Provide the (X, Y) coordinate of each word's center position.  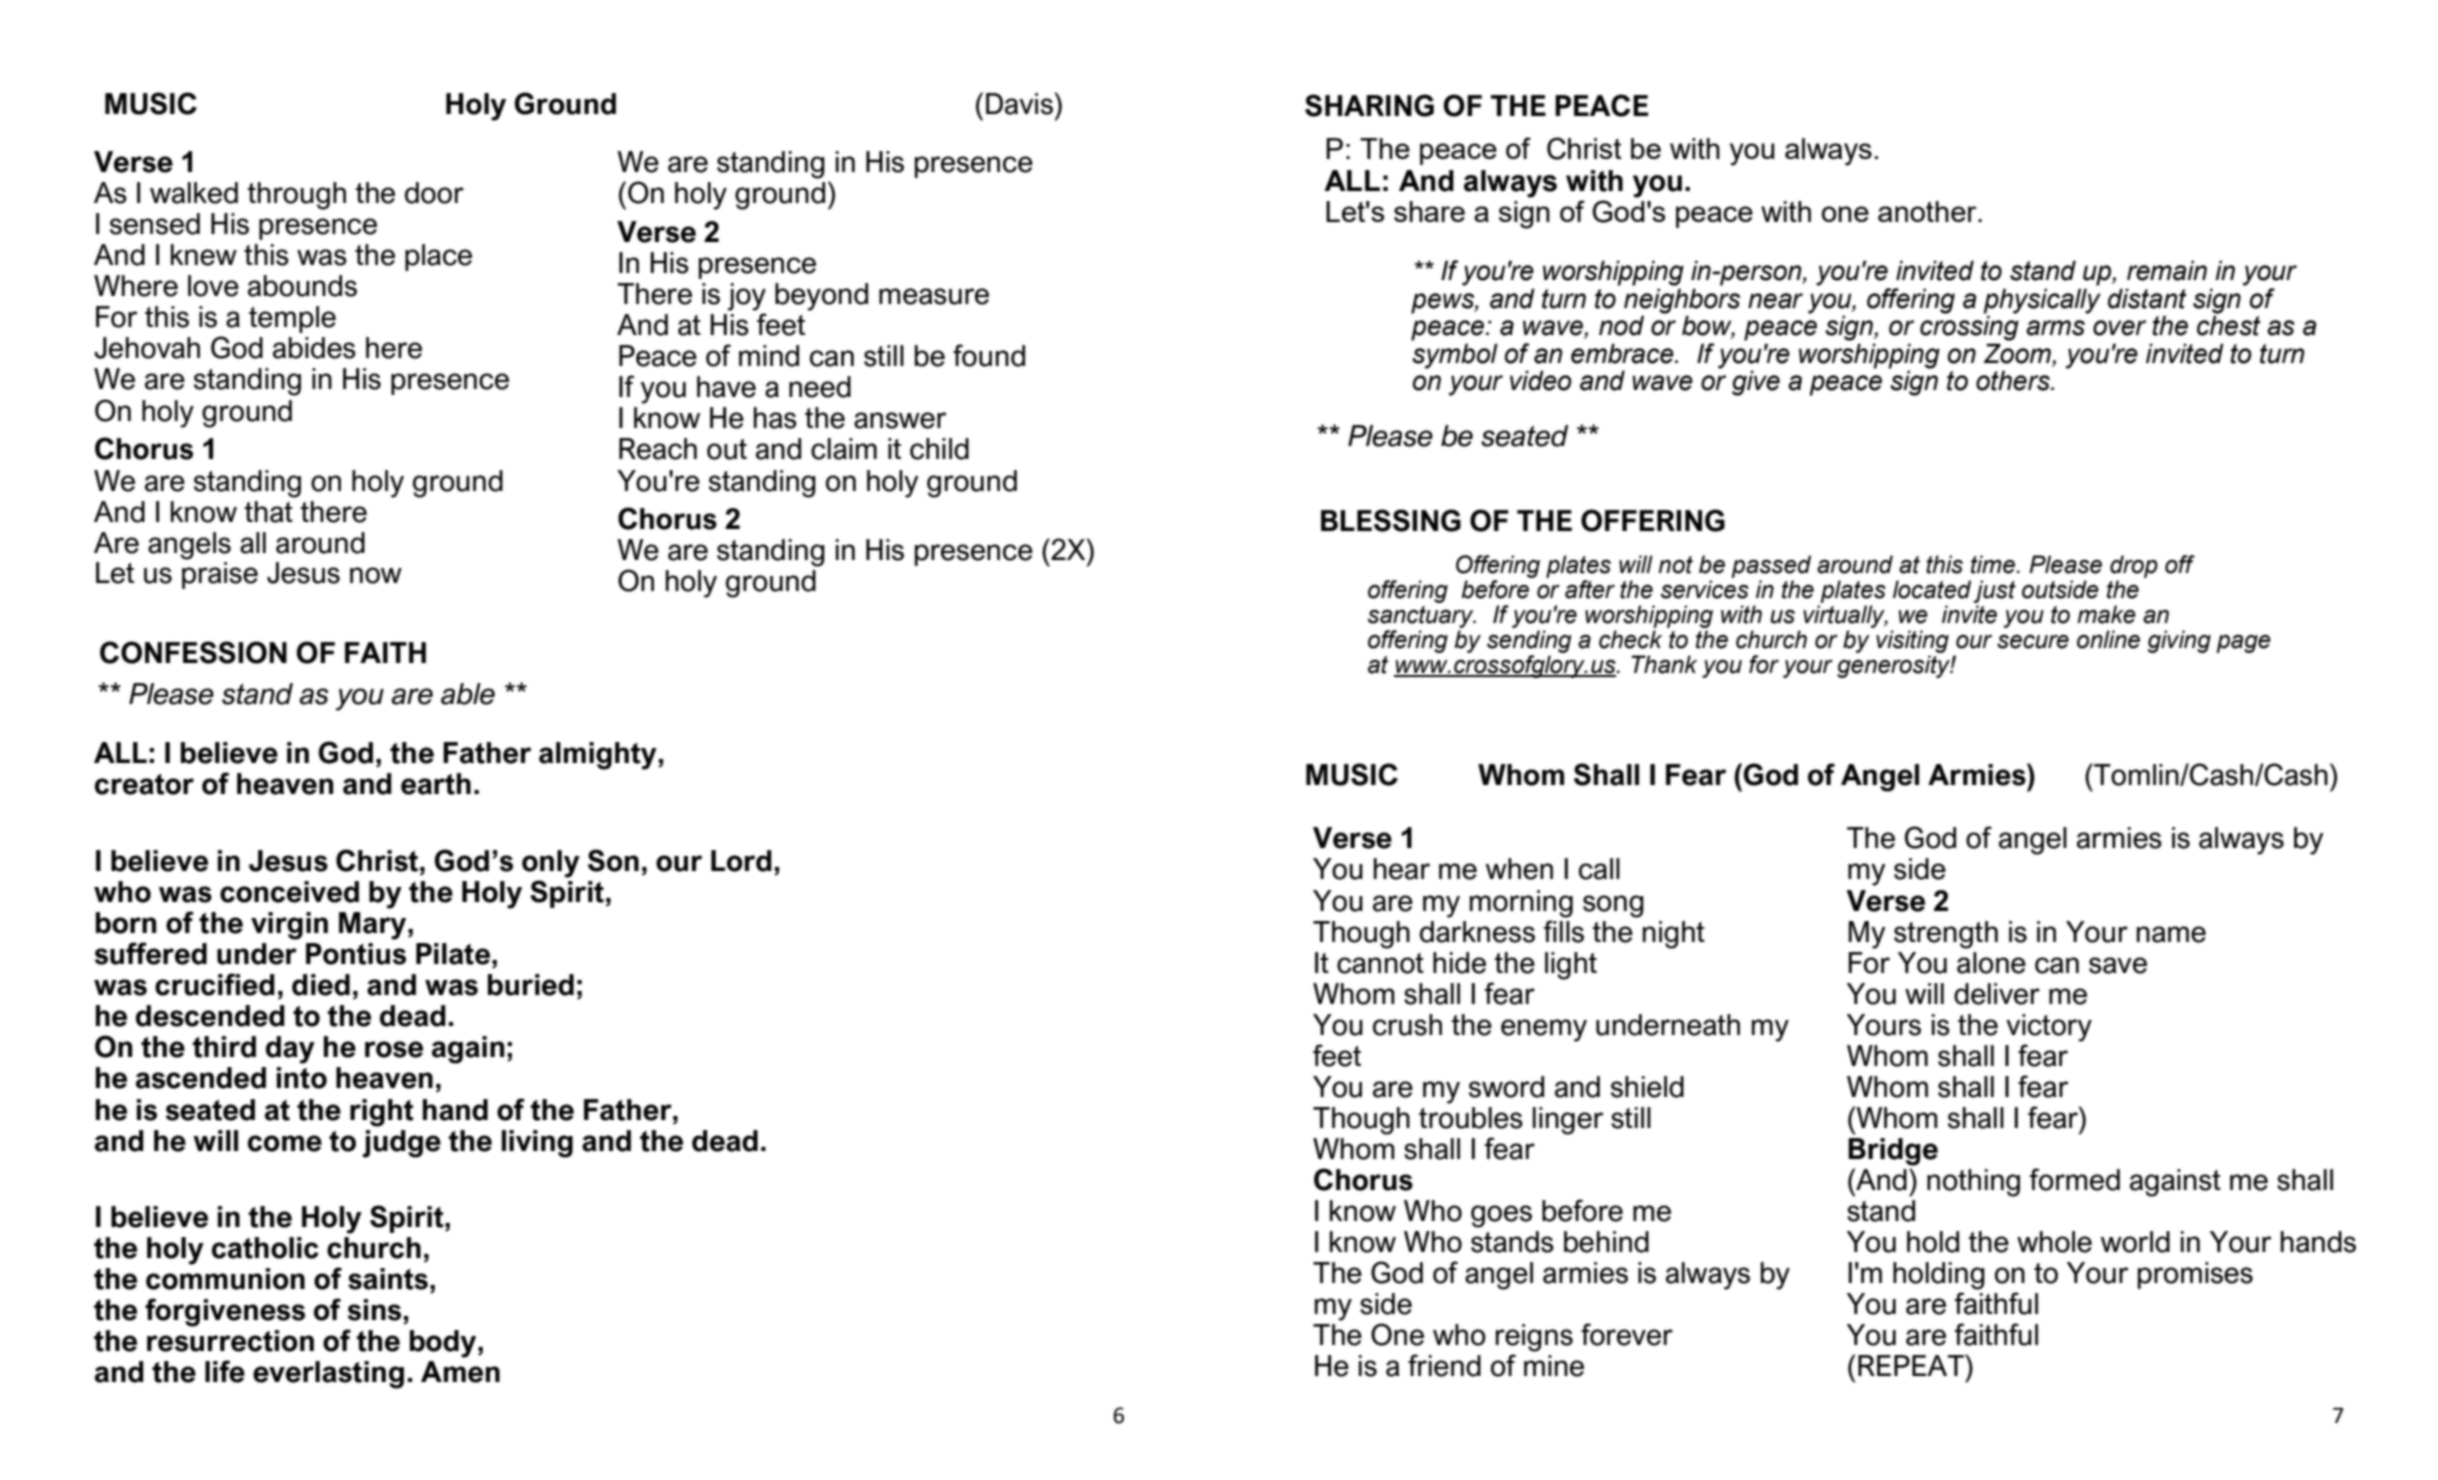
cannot (1380, 963)
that (268, 512)
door (434, 193)
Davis (1019, 104)
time (1994, 564)
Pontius (356, 954)
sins (374, 1310)
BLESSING (1391, 520)
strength (1946, 935)
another (1928, 211)
